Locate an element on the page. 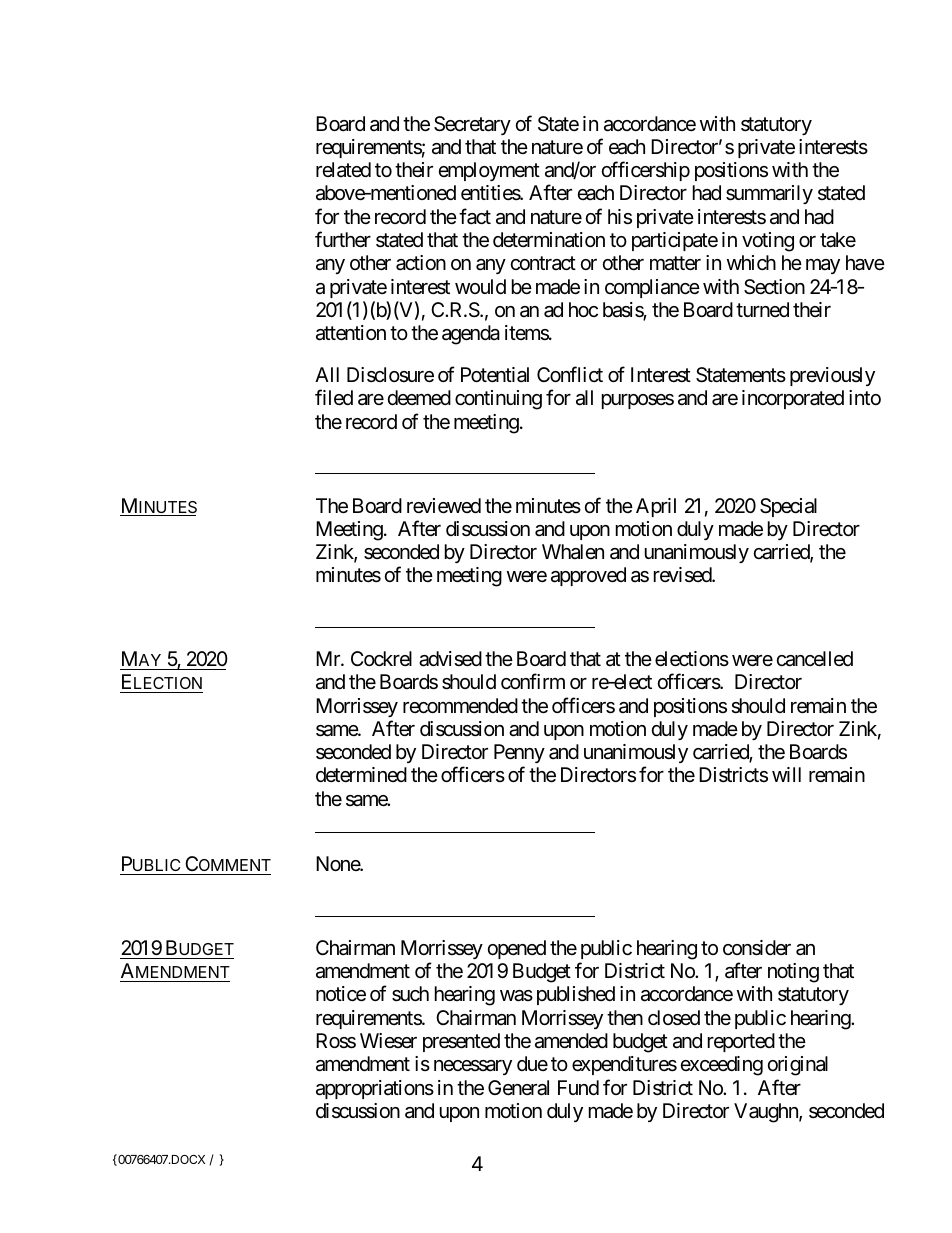 Image resolution: width=952 pixels, height=1233 pixels. presented is located at coordinates (461, 1042).
